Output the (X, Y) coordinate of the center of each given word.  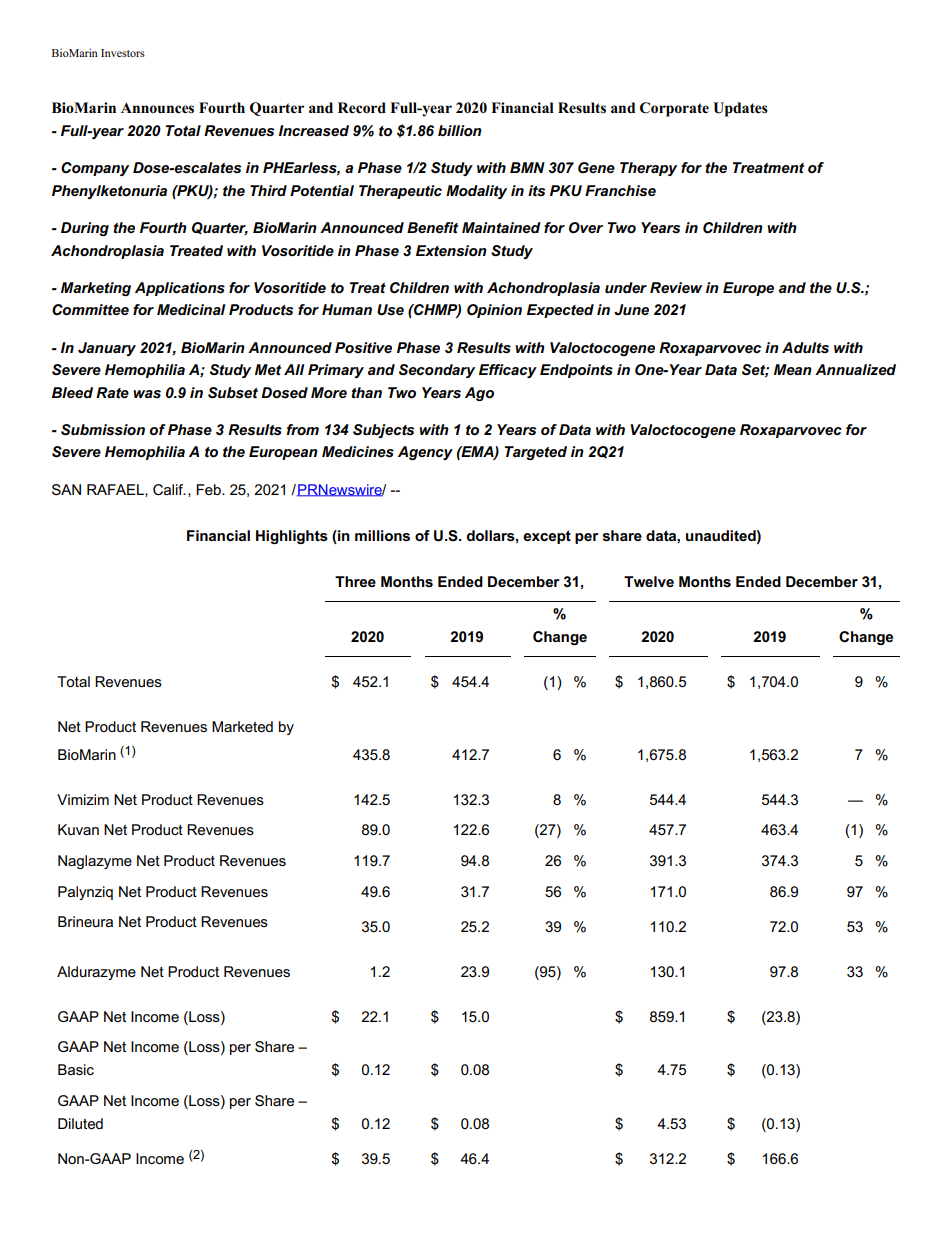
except (547, 537)
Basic (76, 1069)
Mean (793, 369)
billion (460, 130)
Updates (740, 109)
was (147, 394)
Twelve (649, 581)
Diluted (80, 1123)
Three (355, 581)
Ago (479, 394)
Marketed (242, 726)
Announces (157, 108)
